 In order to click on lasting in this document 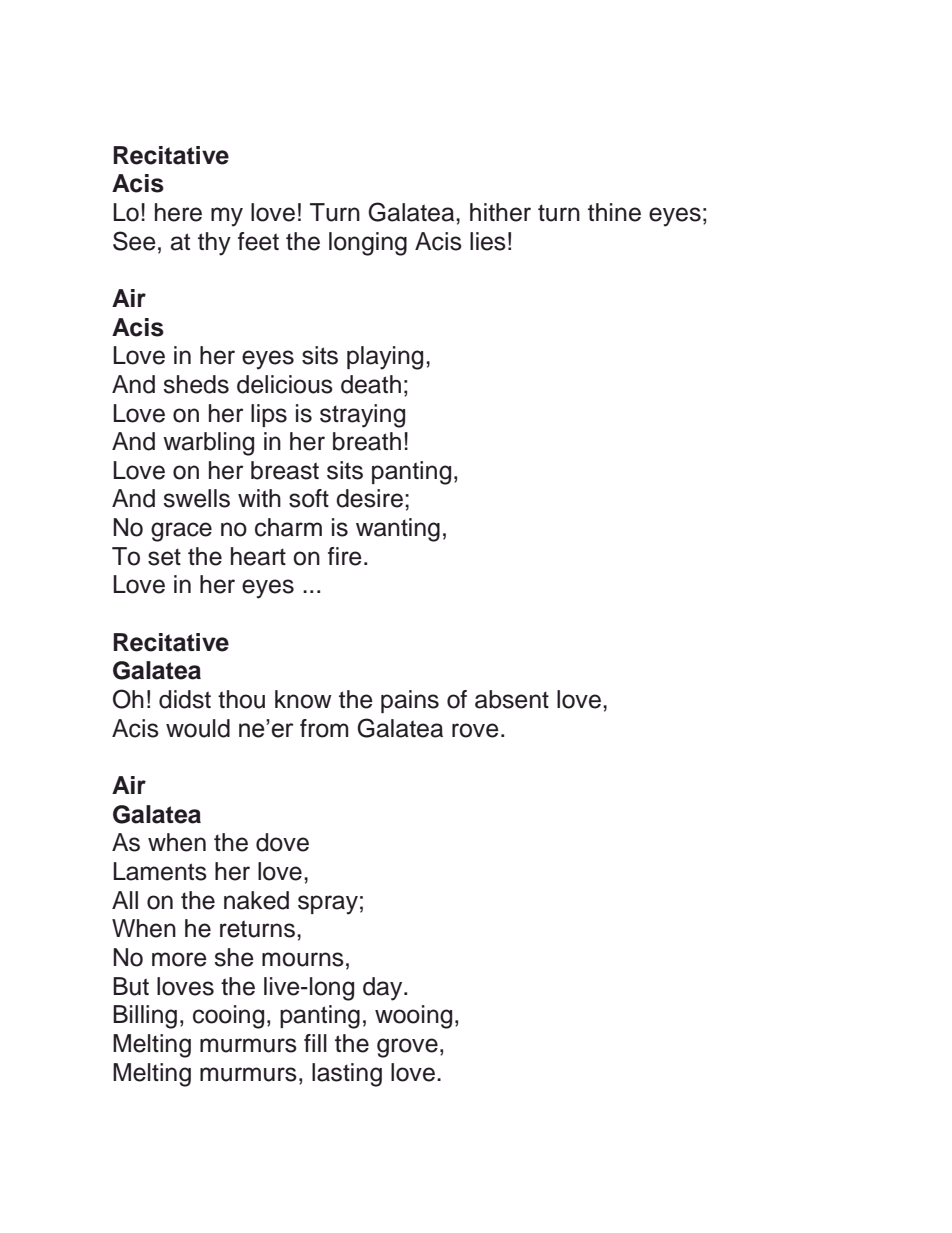, I will do `click(347, 1075)`.
